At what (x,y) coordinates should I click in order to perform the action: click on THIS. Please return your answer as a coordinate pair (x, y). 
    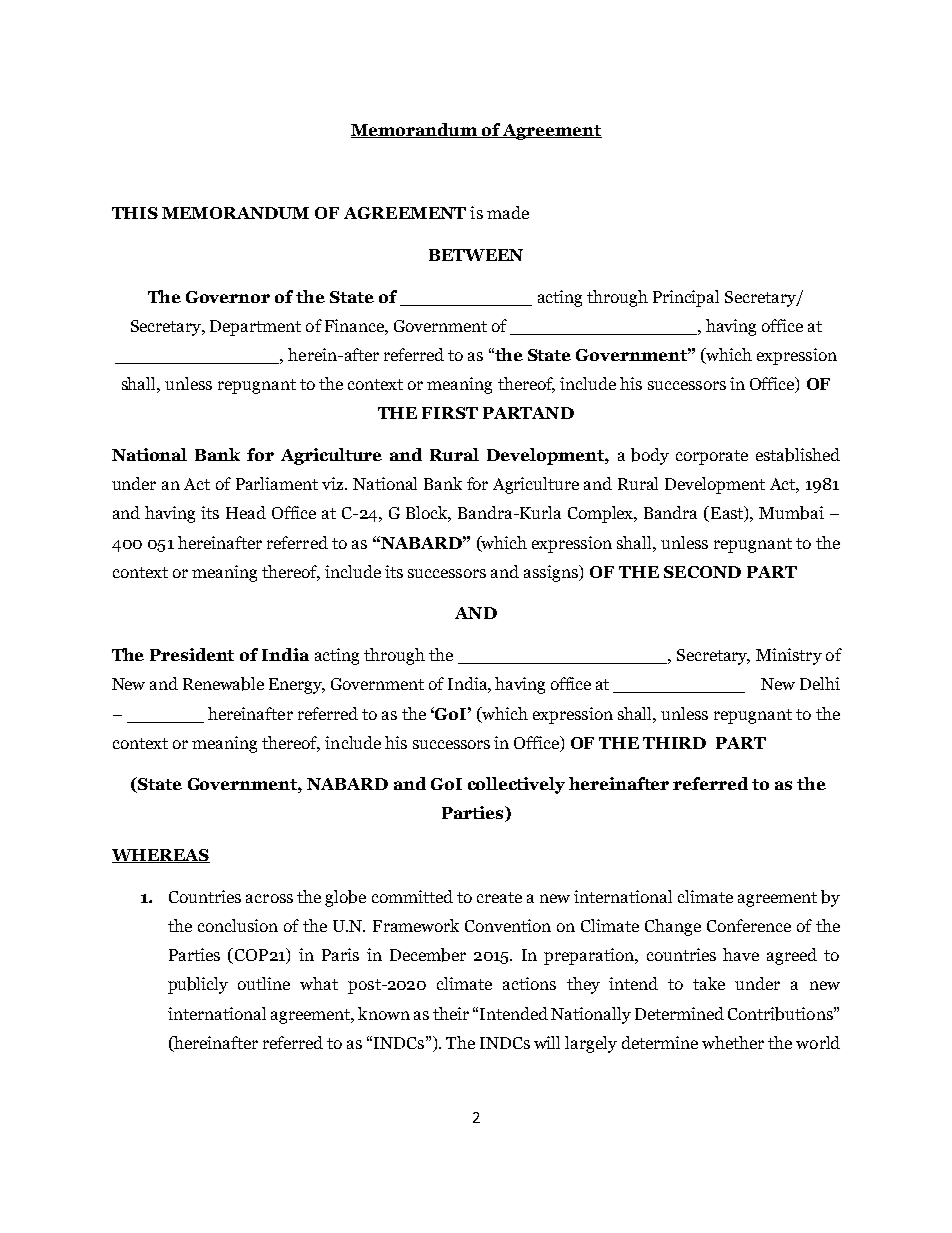
    Looking at the image, I should click on (135, 213).
